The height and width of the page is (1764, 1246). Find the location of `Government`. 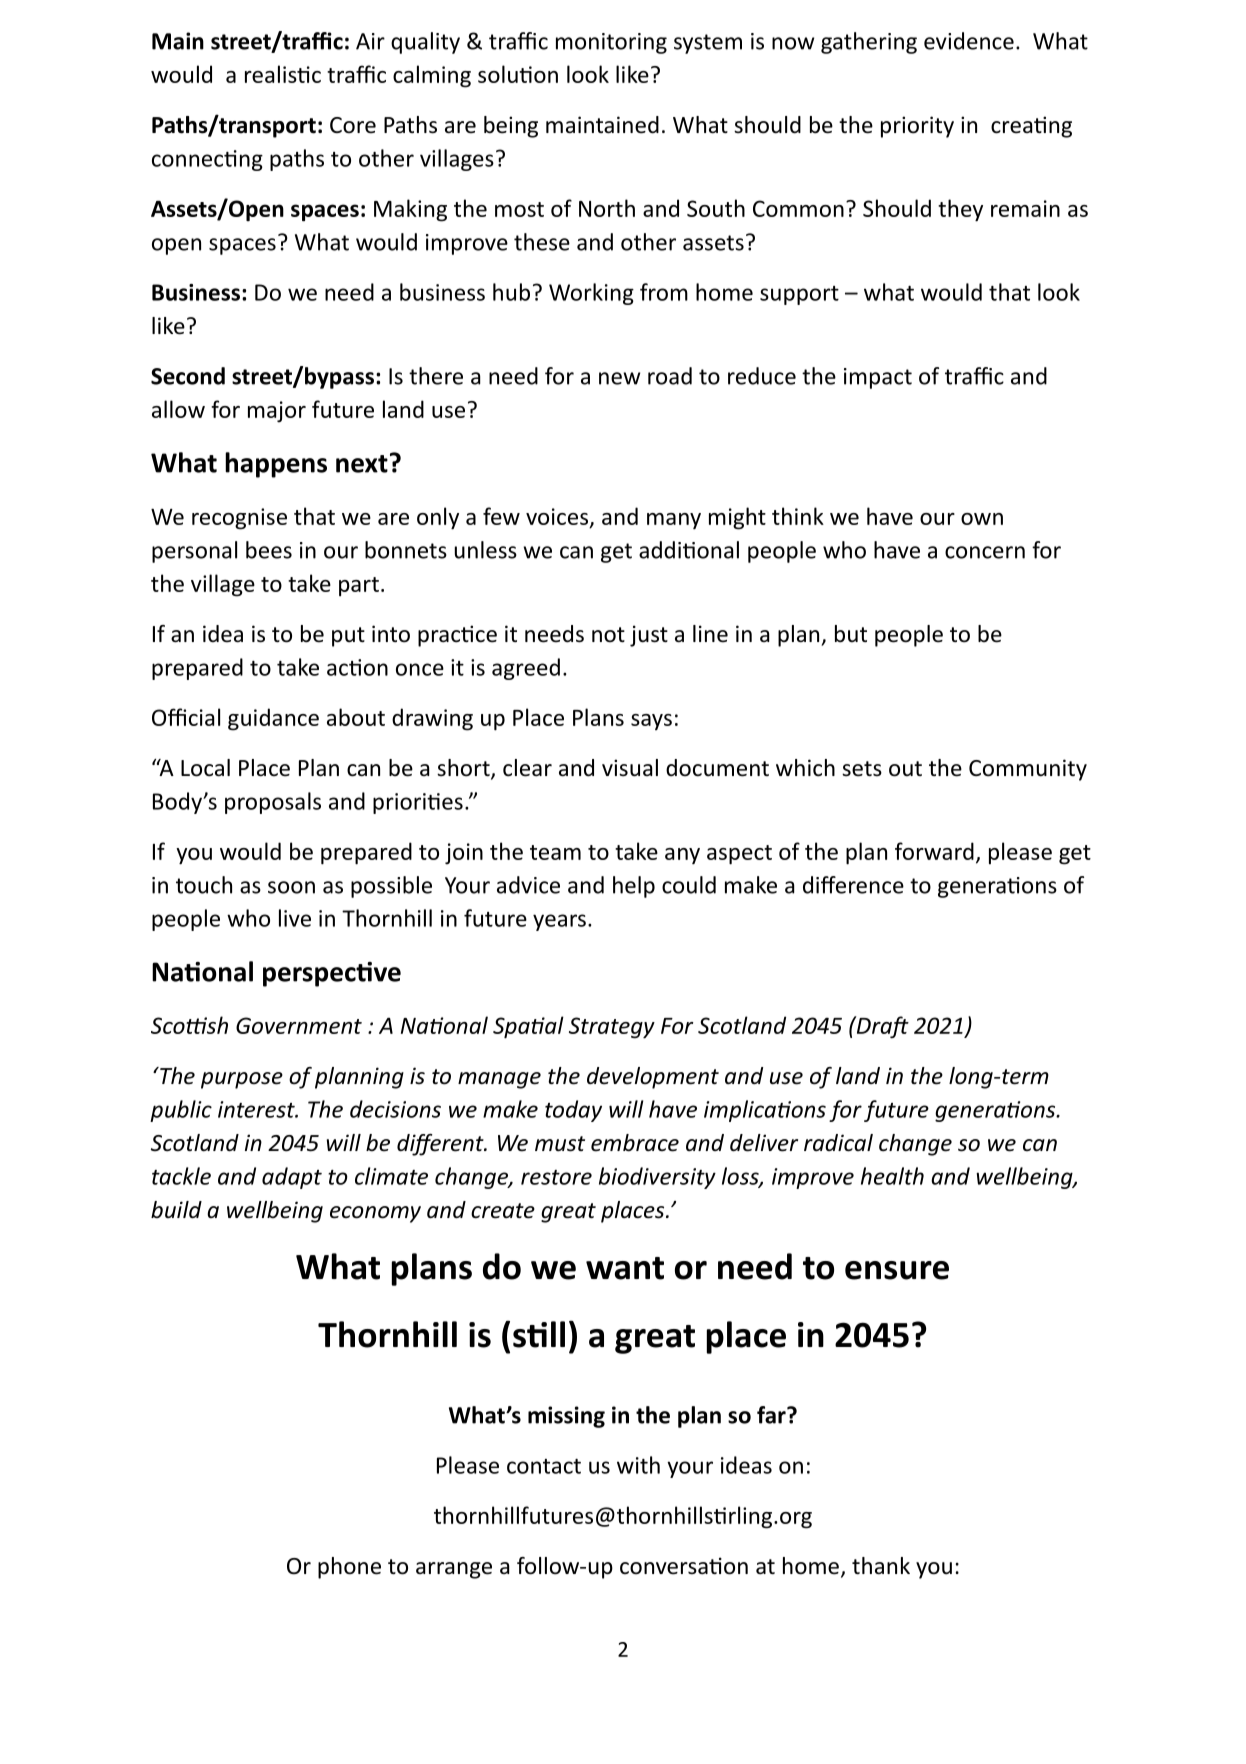

Government is located at coordinates (299, 1025).
